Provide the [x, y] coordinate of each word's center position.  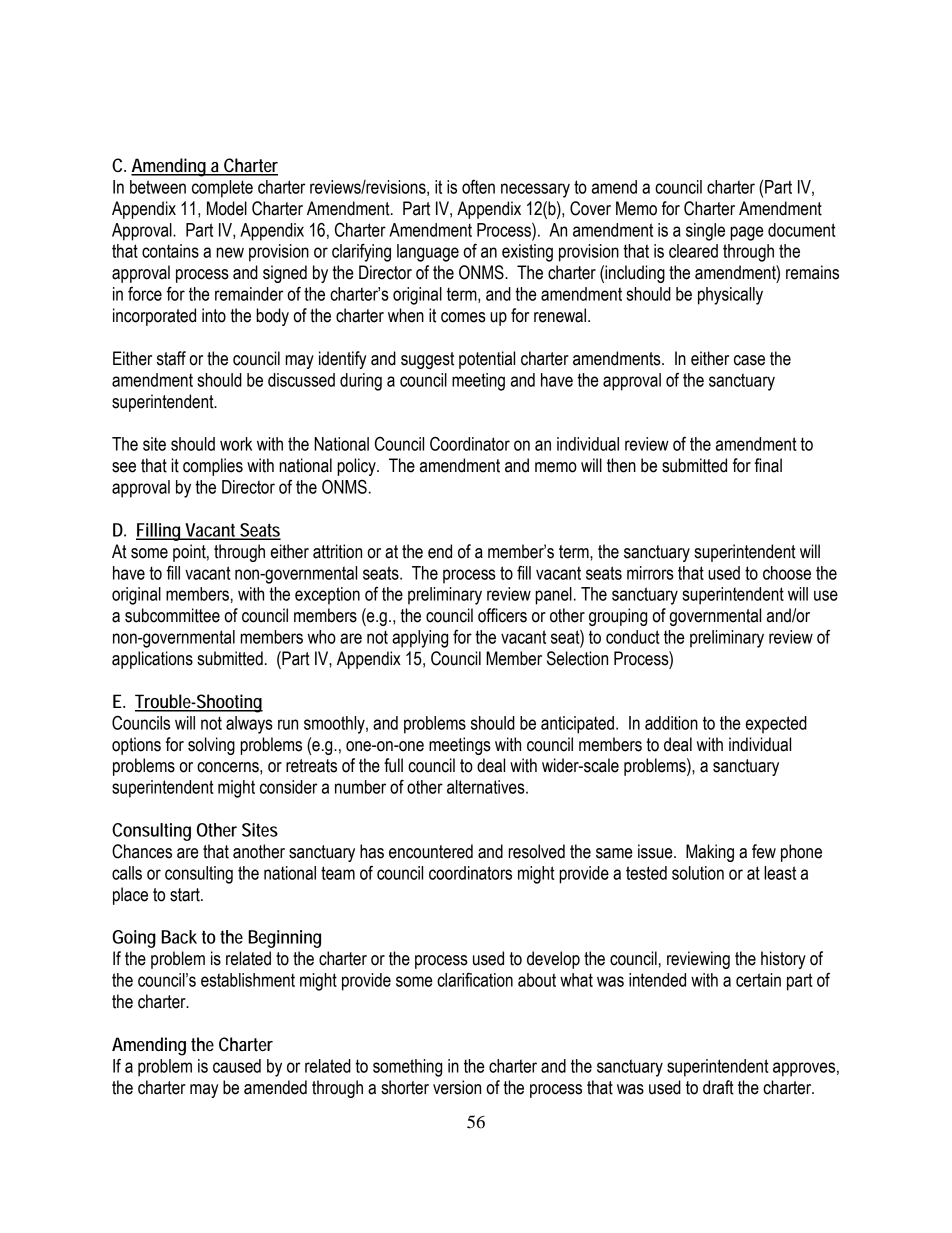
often [478, 187]
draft [718, 1087]
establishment [248, 980]
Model [227, 208]
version [457, 1087]
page [746, 233]
